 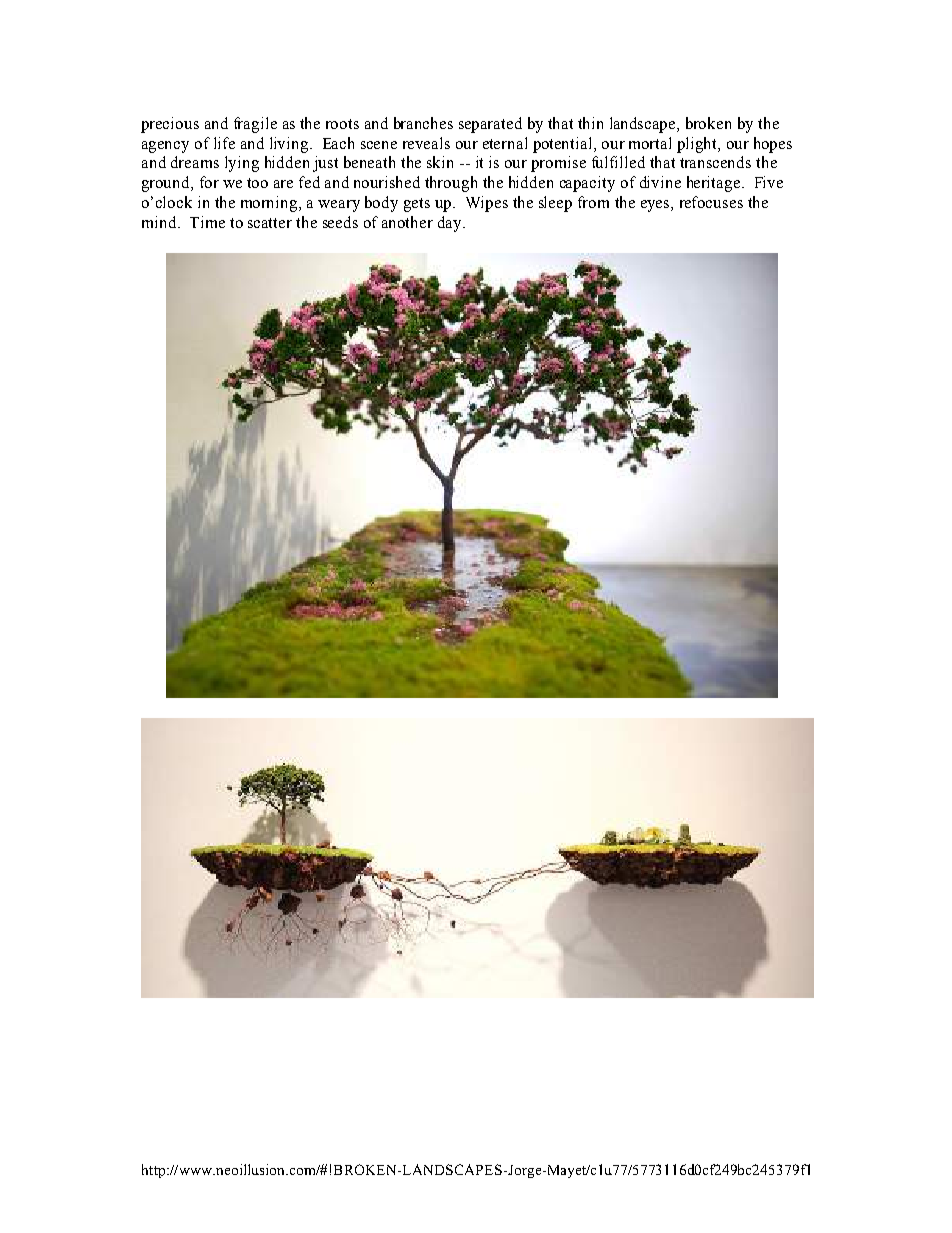 I want to click on divine, so click(x=660, y=182).
